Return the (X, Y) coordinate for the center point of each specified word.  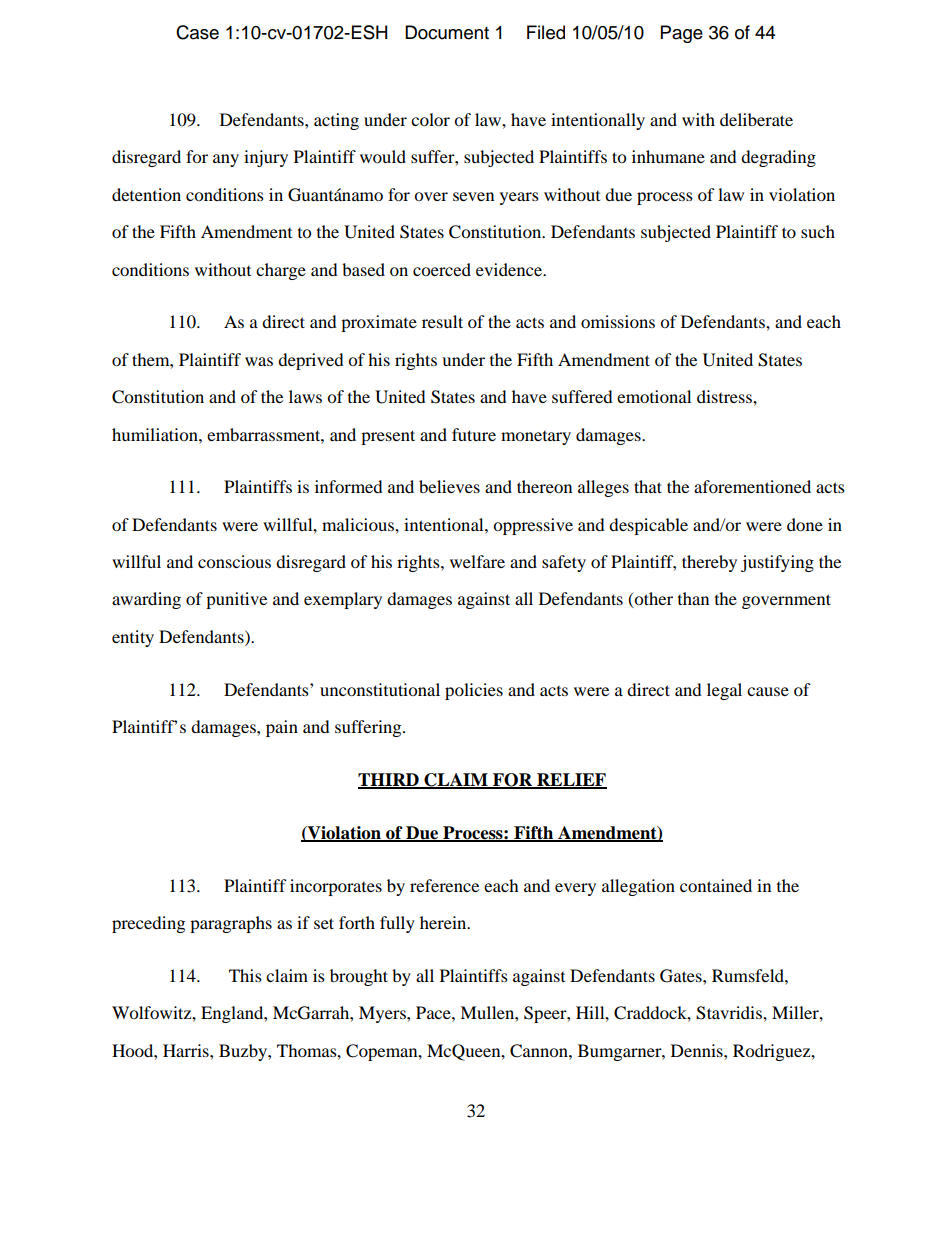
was (259, 361)
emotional (654, 396)
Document (447, 32)
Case (197, 32)
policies (474, 691)
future (474, 434)
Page (682, 34)
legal (724, 691)
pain (282, 728)
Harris (187, 1050)
